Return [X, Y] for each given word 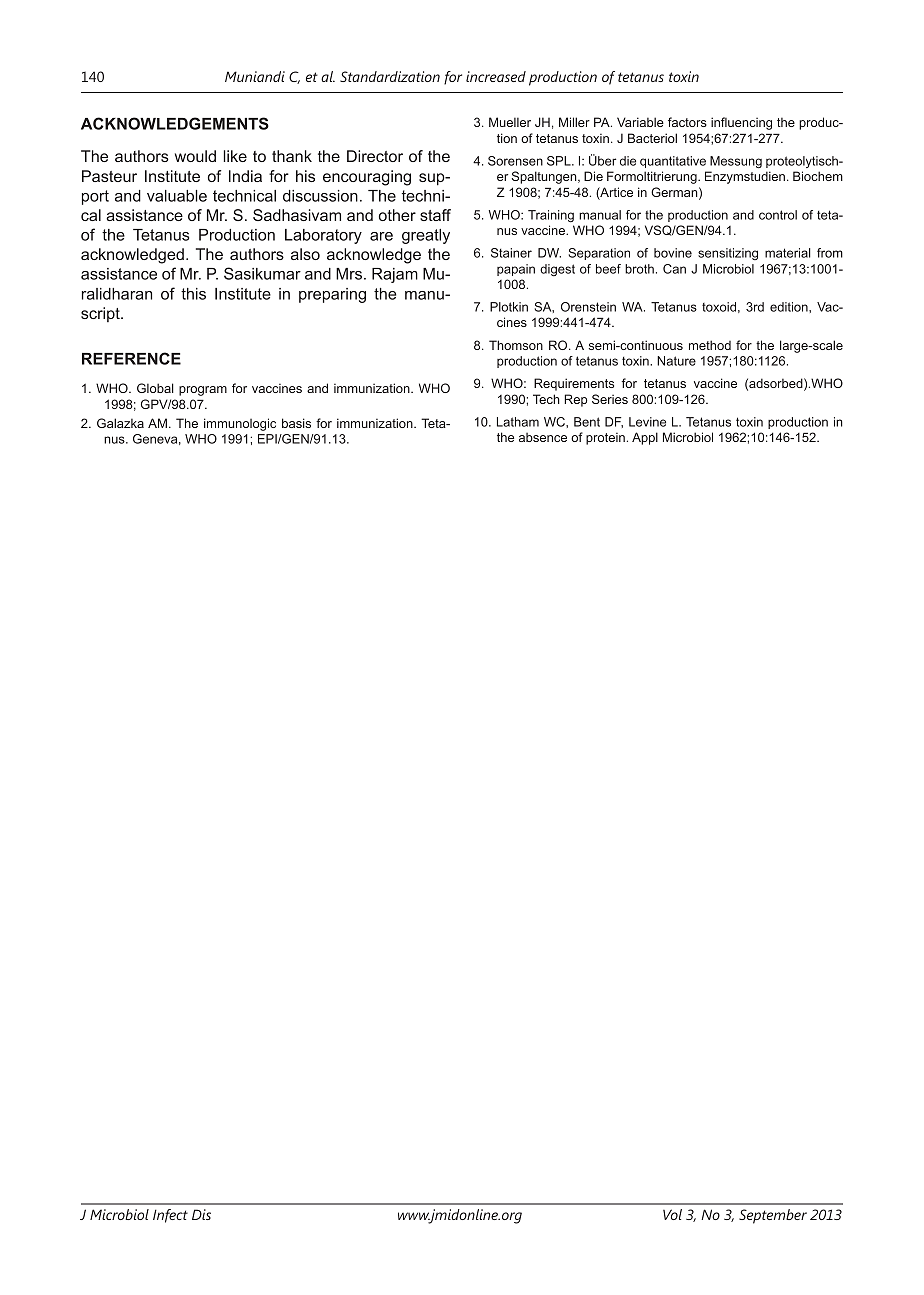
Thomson [516, 345]
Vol [672, 1214]
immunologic [240, 424]
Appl [645, 438]
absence [543, 437]
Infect [170, 1216]
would [195, 156]
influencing [741, 123]
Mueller [510, 122]
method [710, 345]
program [203, 391]
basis [296, 423]
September [773, 1216]
